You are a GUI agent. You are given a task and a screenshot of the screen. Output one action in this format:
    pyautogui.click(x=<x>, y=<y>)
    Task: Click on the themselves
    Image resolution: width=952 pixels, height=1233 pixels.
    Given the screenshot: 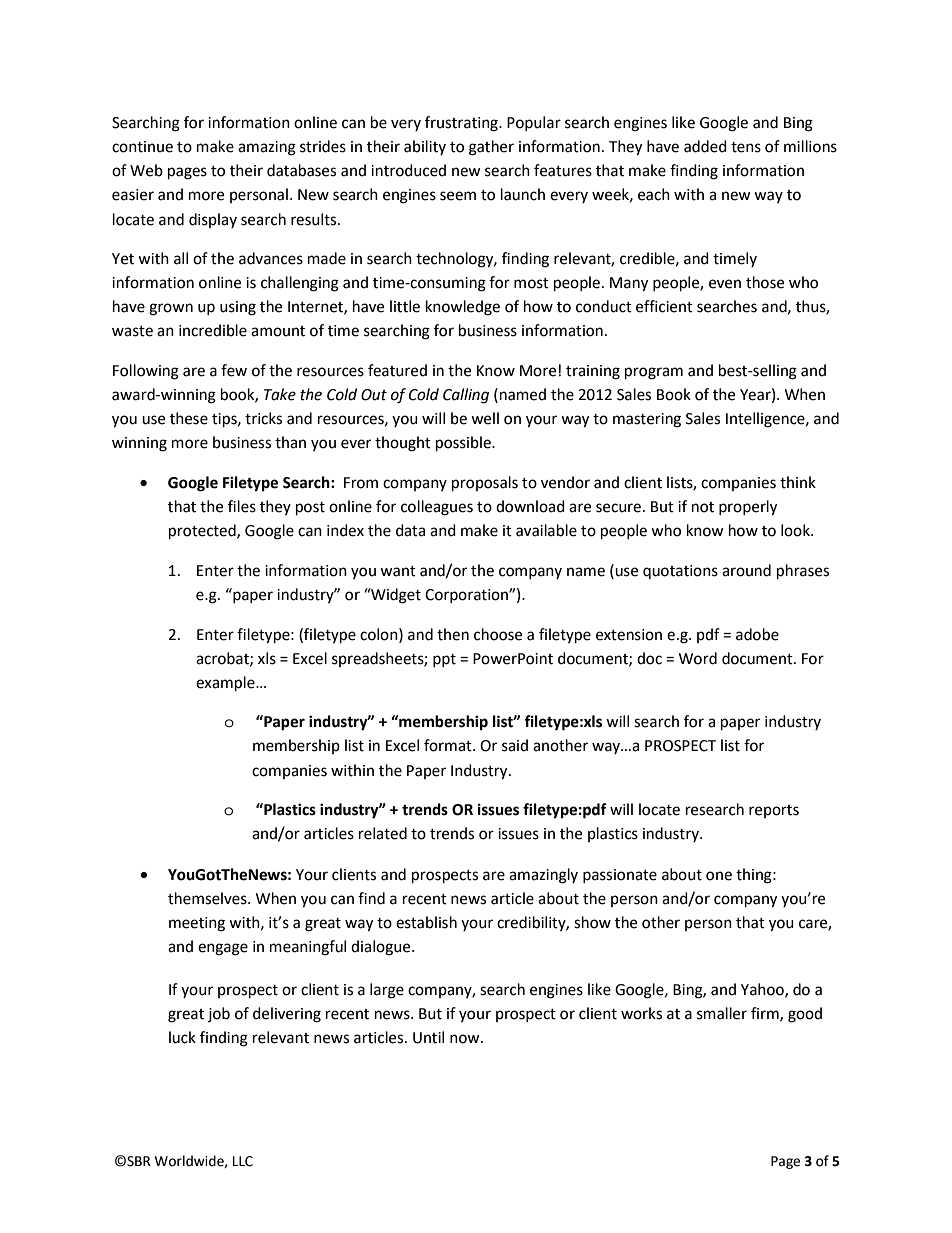 What is the action you would take?
    pyautogui.click(x=208, y=898)
